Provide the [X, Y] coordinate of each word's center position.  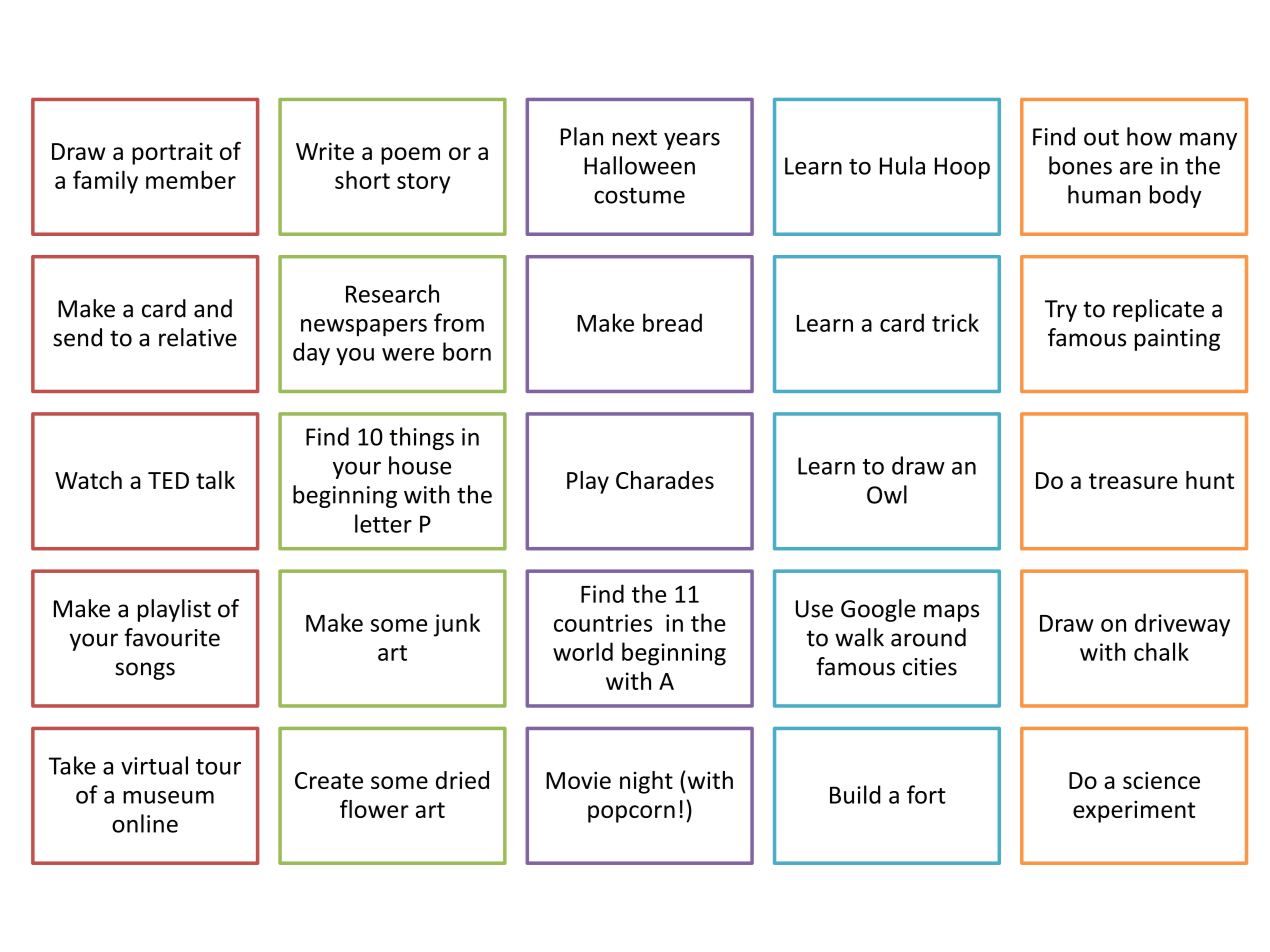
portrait [172, 153]
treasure [1133, 481]
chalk [1161, 651]
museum [168, 797]
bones [1080, 165]
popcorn [631, 814]
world [583, 651]
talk [215, 480]
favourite [172, 637]
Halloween [639, 165]
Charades [665, 480]
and [213, 308]
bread [672, 322]
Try [1061, 311]
